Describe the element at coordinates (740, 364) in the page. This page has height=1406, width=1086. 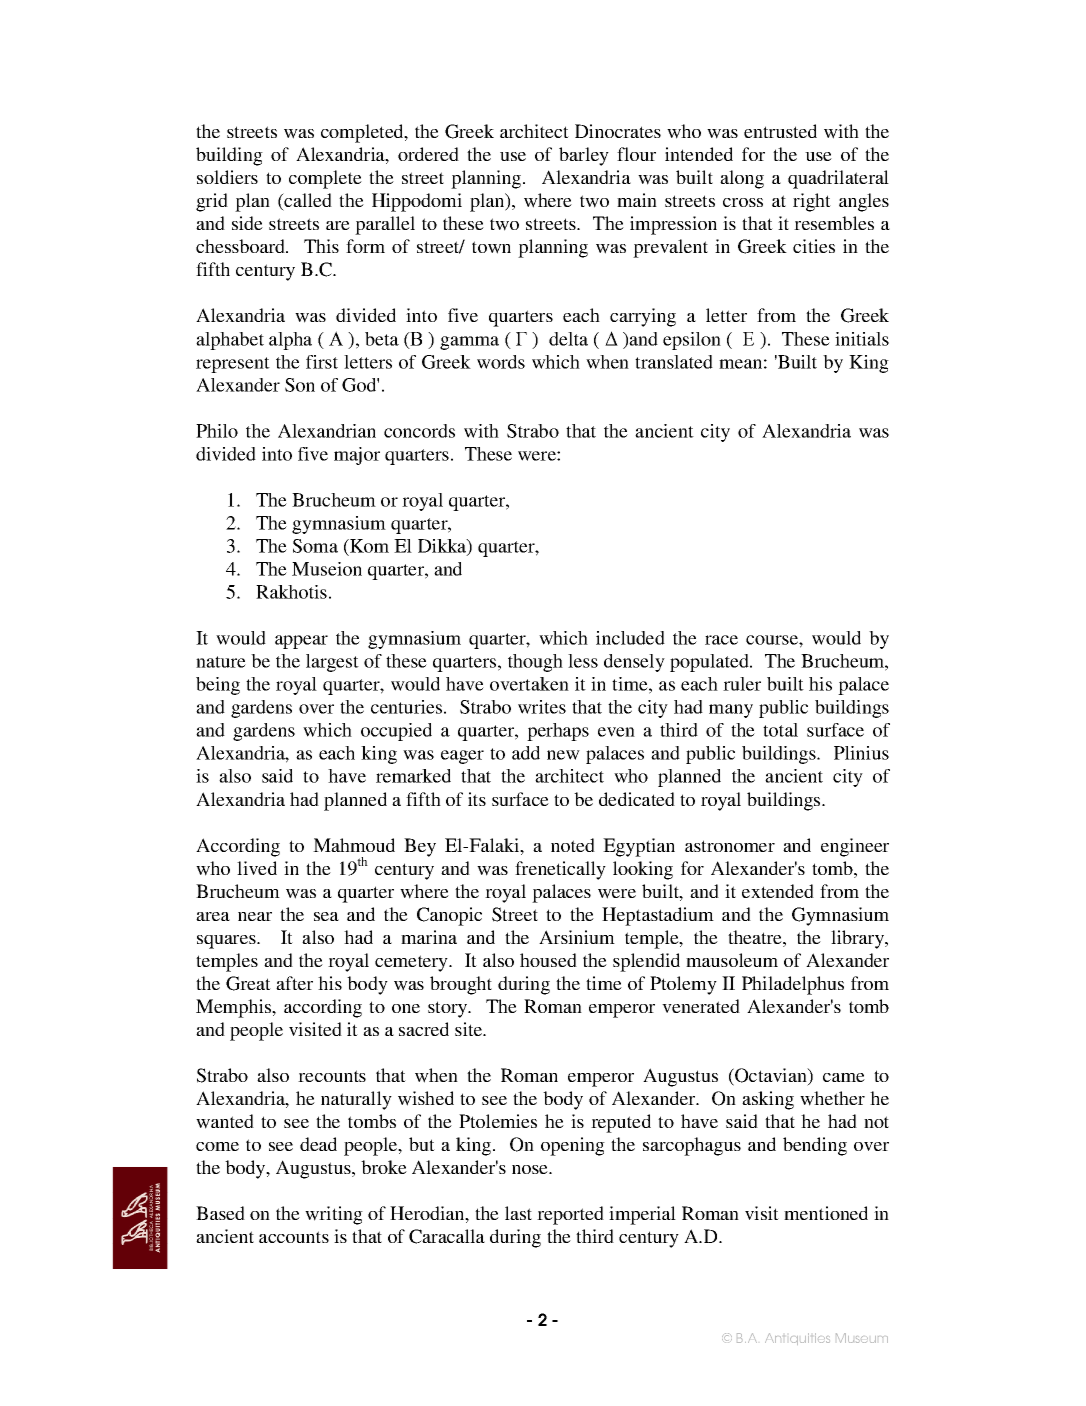
I see `mean` at that location.
